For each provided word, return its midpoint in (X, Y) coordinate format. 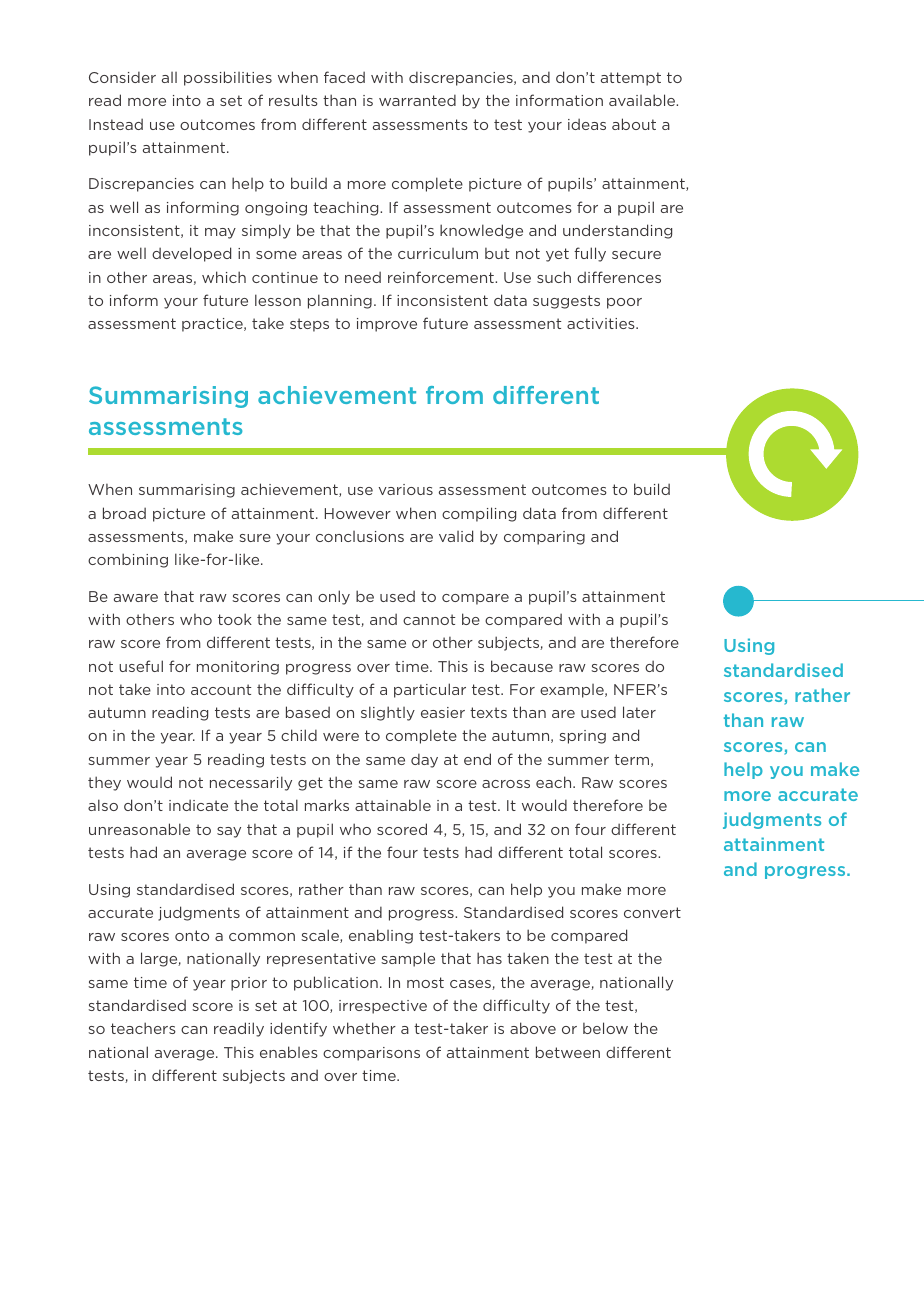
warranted (417, 100)
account (221, 689)
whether (364, 1028)
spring (582, 737)
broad (124, 513)
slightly (388, 713)
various (406, 489)
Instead (116, 124)
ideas (587, 124)
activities (602, 323)
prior (249, 984)
